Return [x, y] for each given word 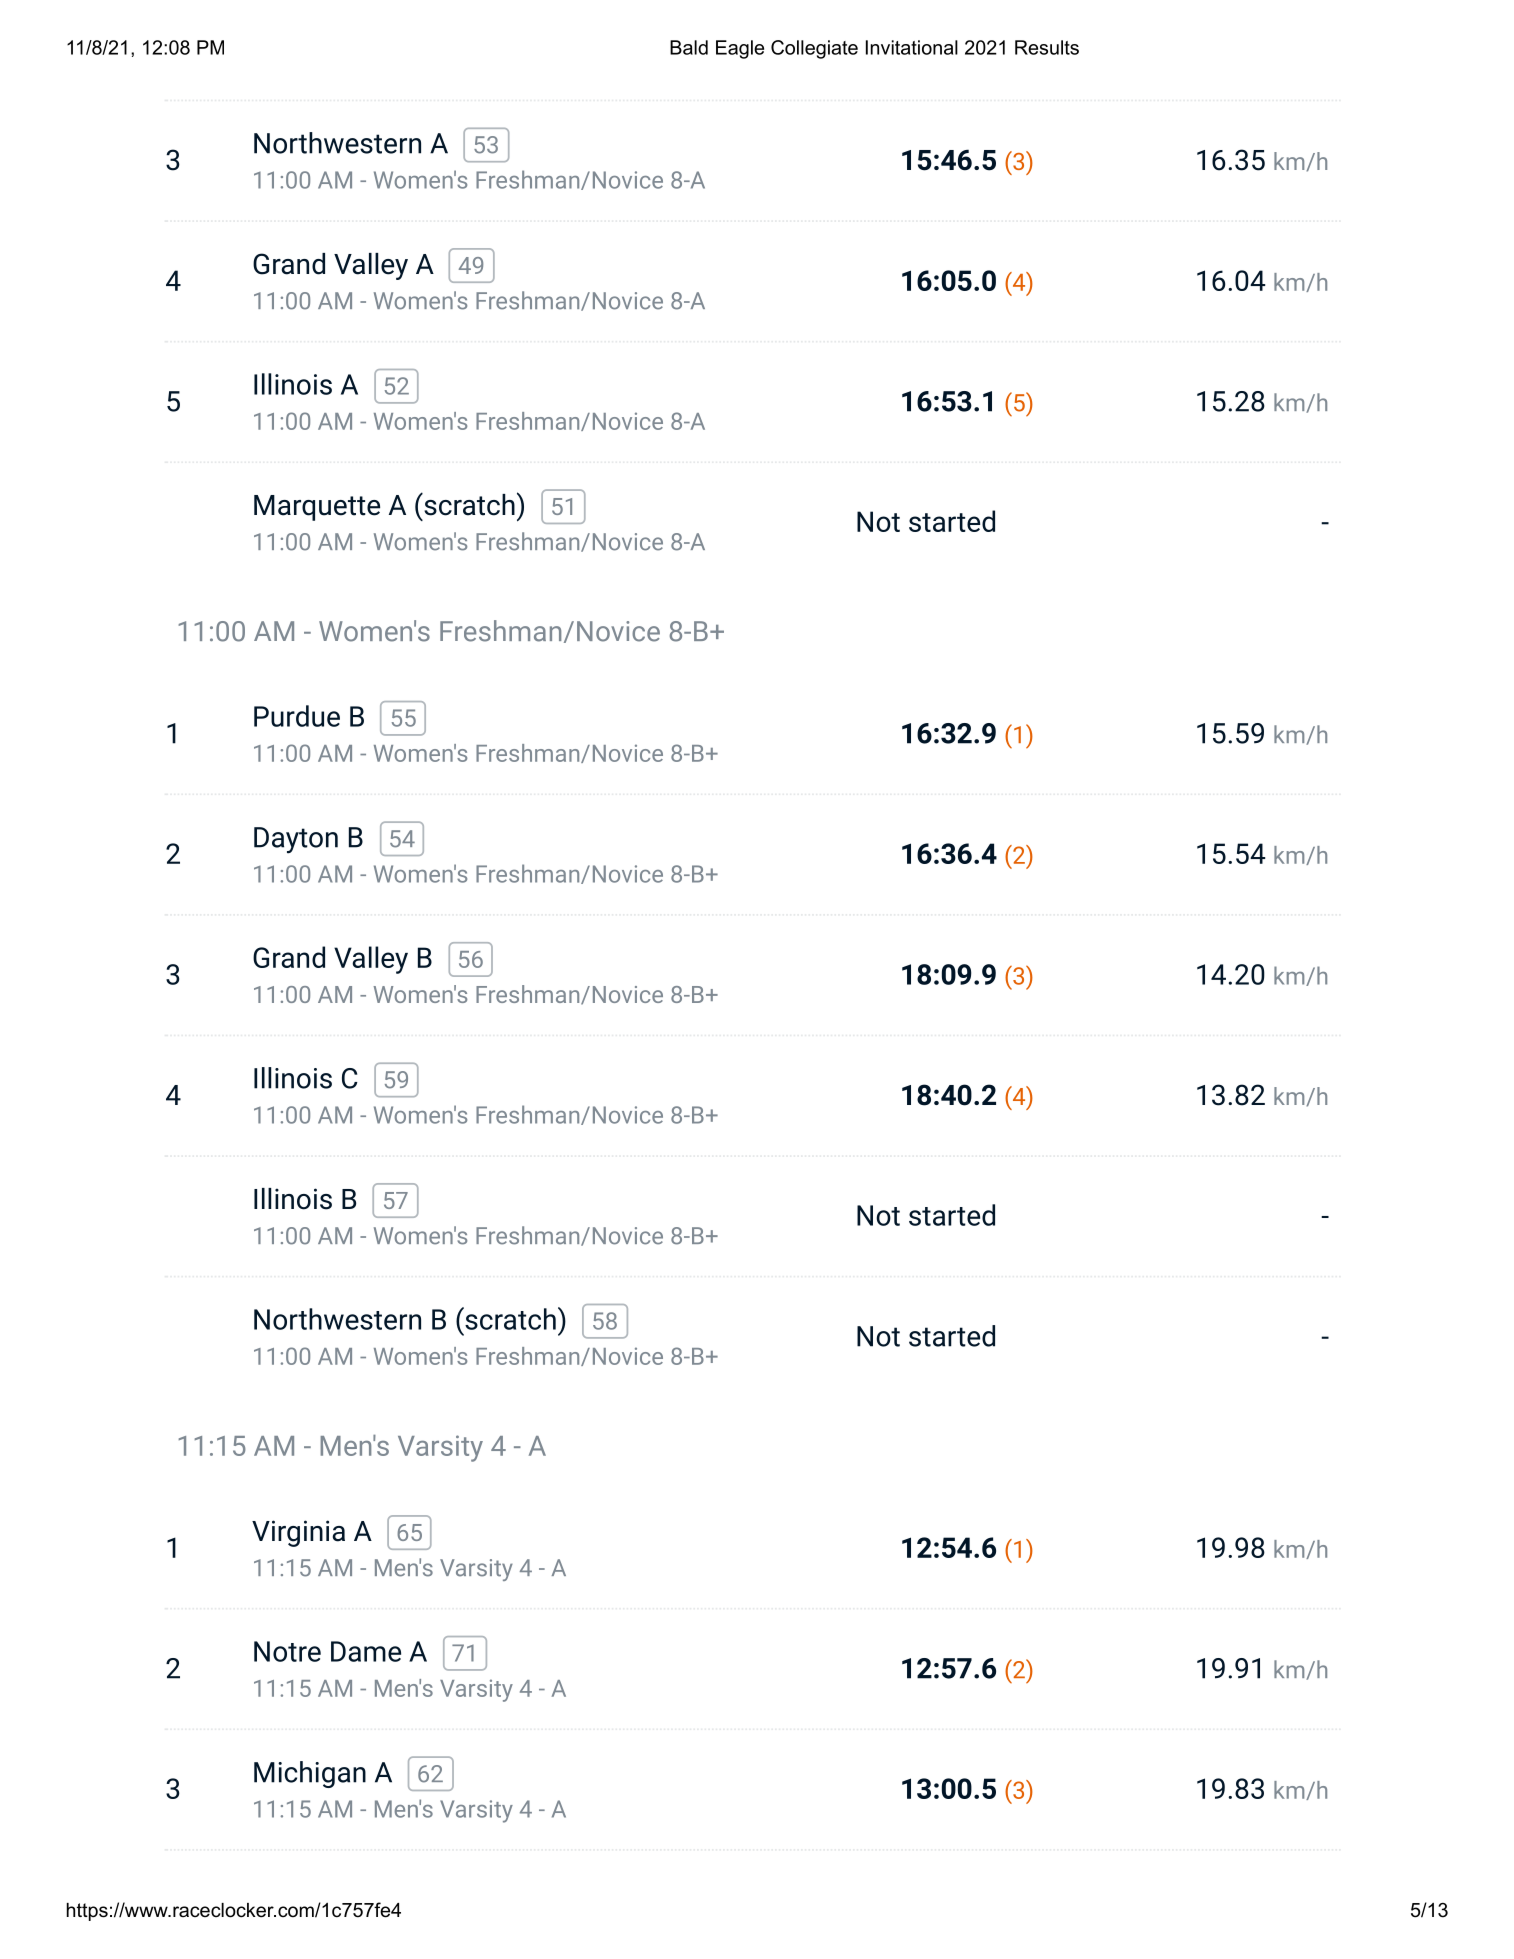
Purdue [297, 716]
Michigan [310, 1774]
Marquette [317, 508]
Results [1047, 47]
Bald [689, 47]
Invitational [912, 47]
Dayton [296, 840]
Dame [366, 1651]
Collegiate [814, 49]
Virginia [298, 1533]
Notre [287, 1651]
